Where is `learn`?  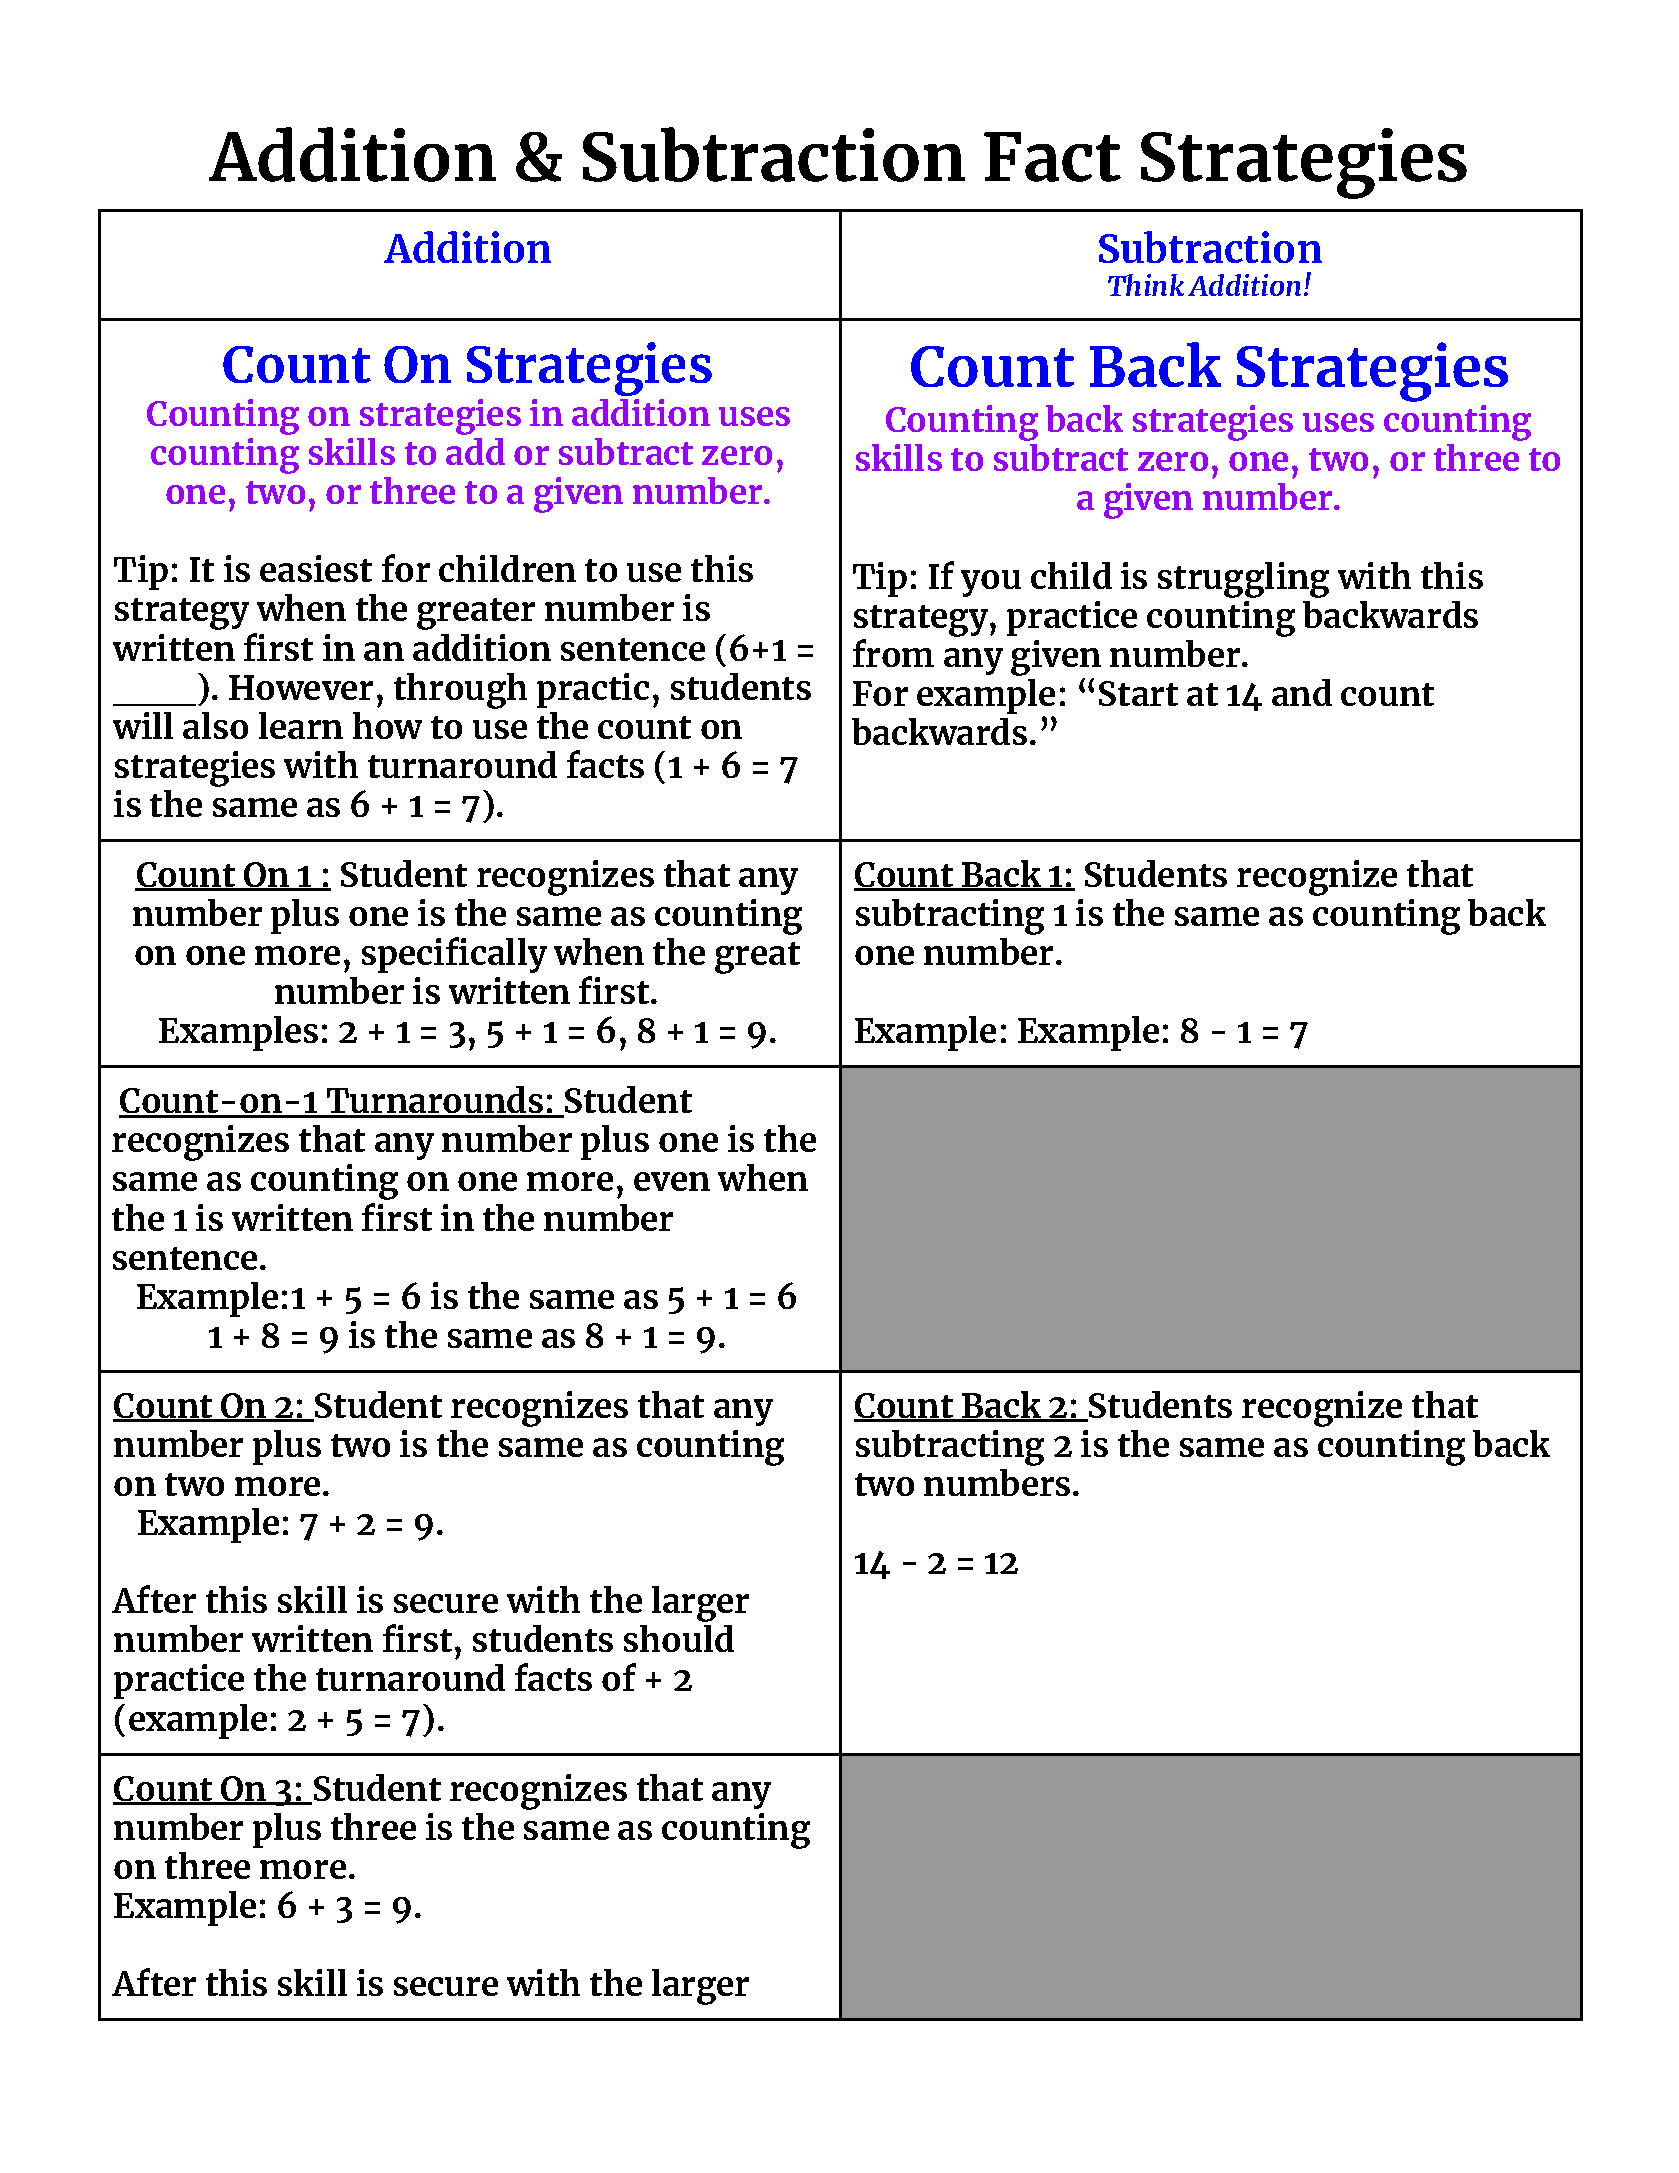 learn is located at coordinates (301, 725).
